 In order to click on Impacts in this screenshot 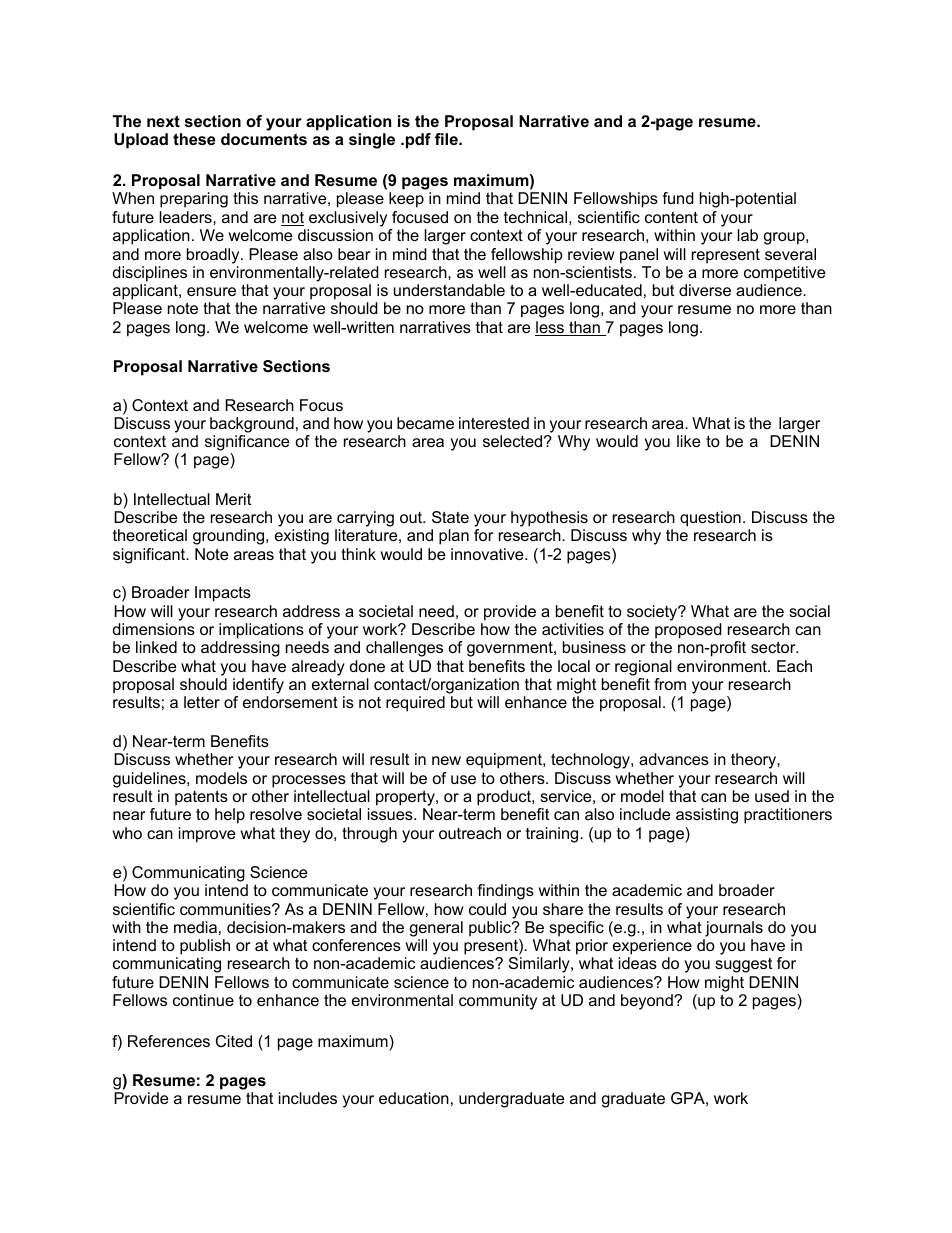, I will do `click(223, 594)`.
